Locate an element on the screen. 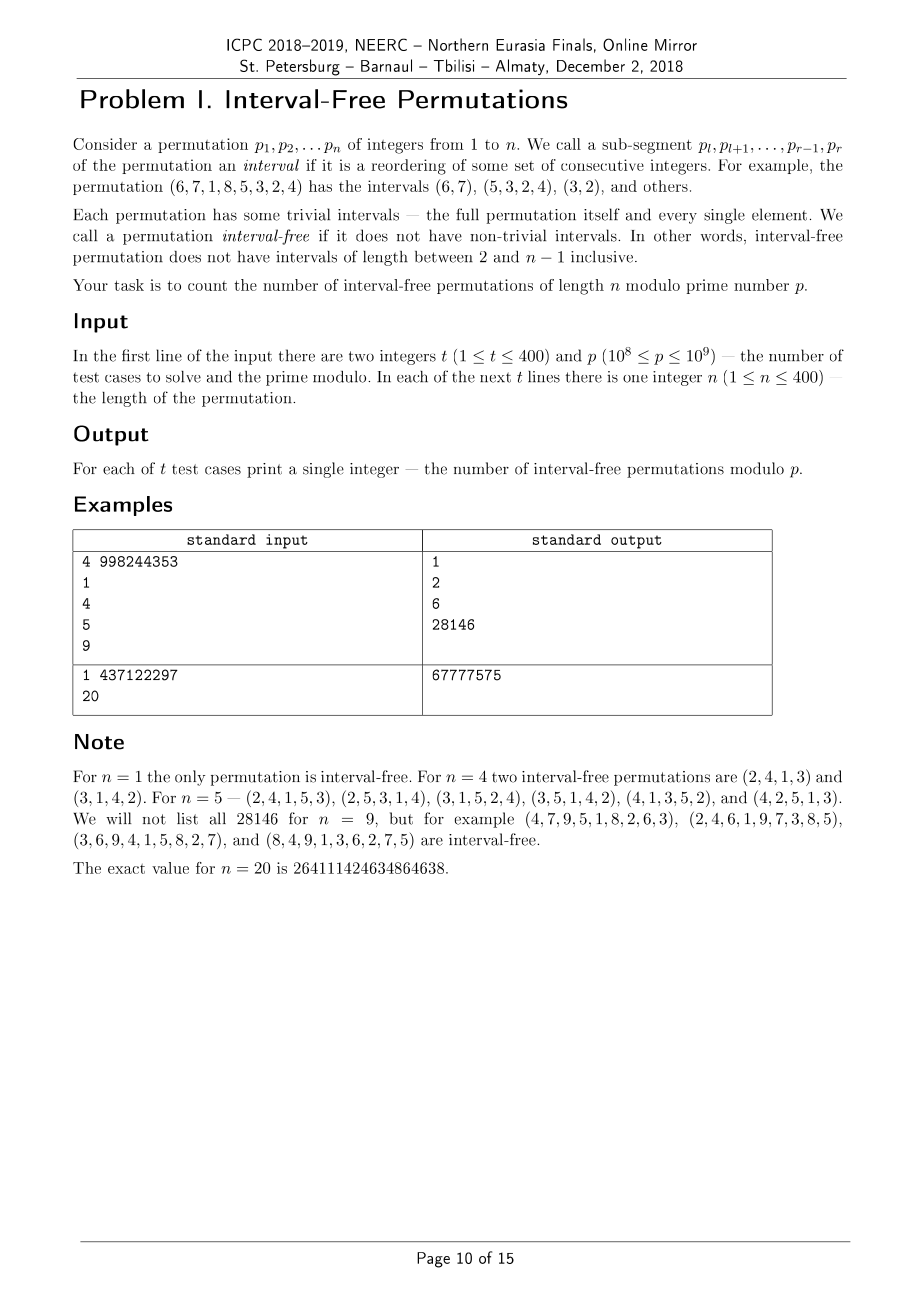  December is located at coordinates (591, 65).
